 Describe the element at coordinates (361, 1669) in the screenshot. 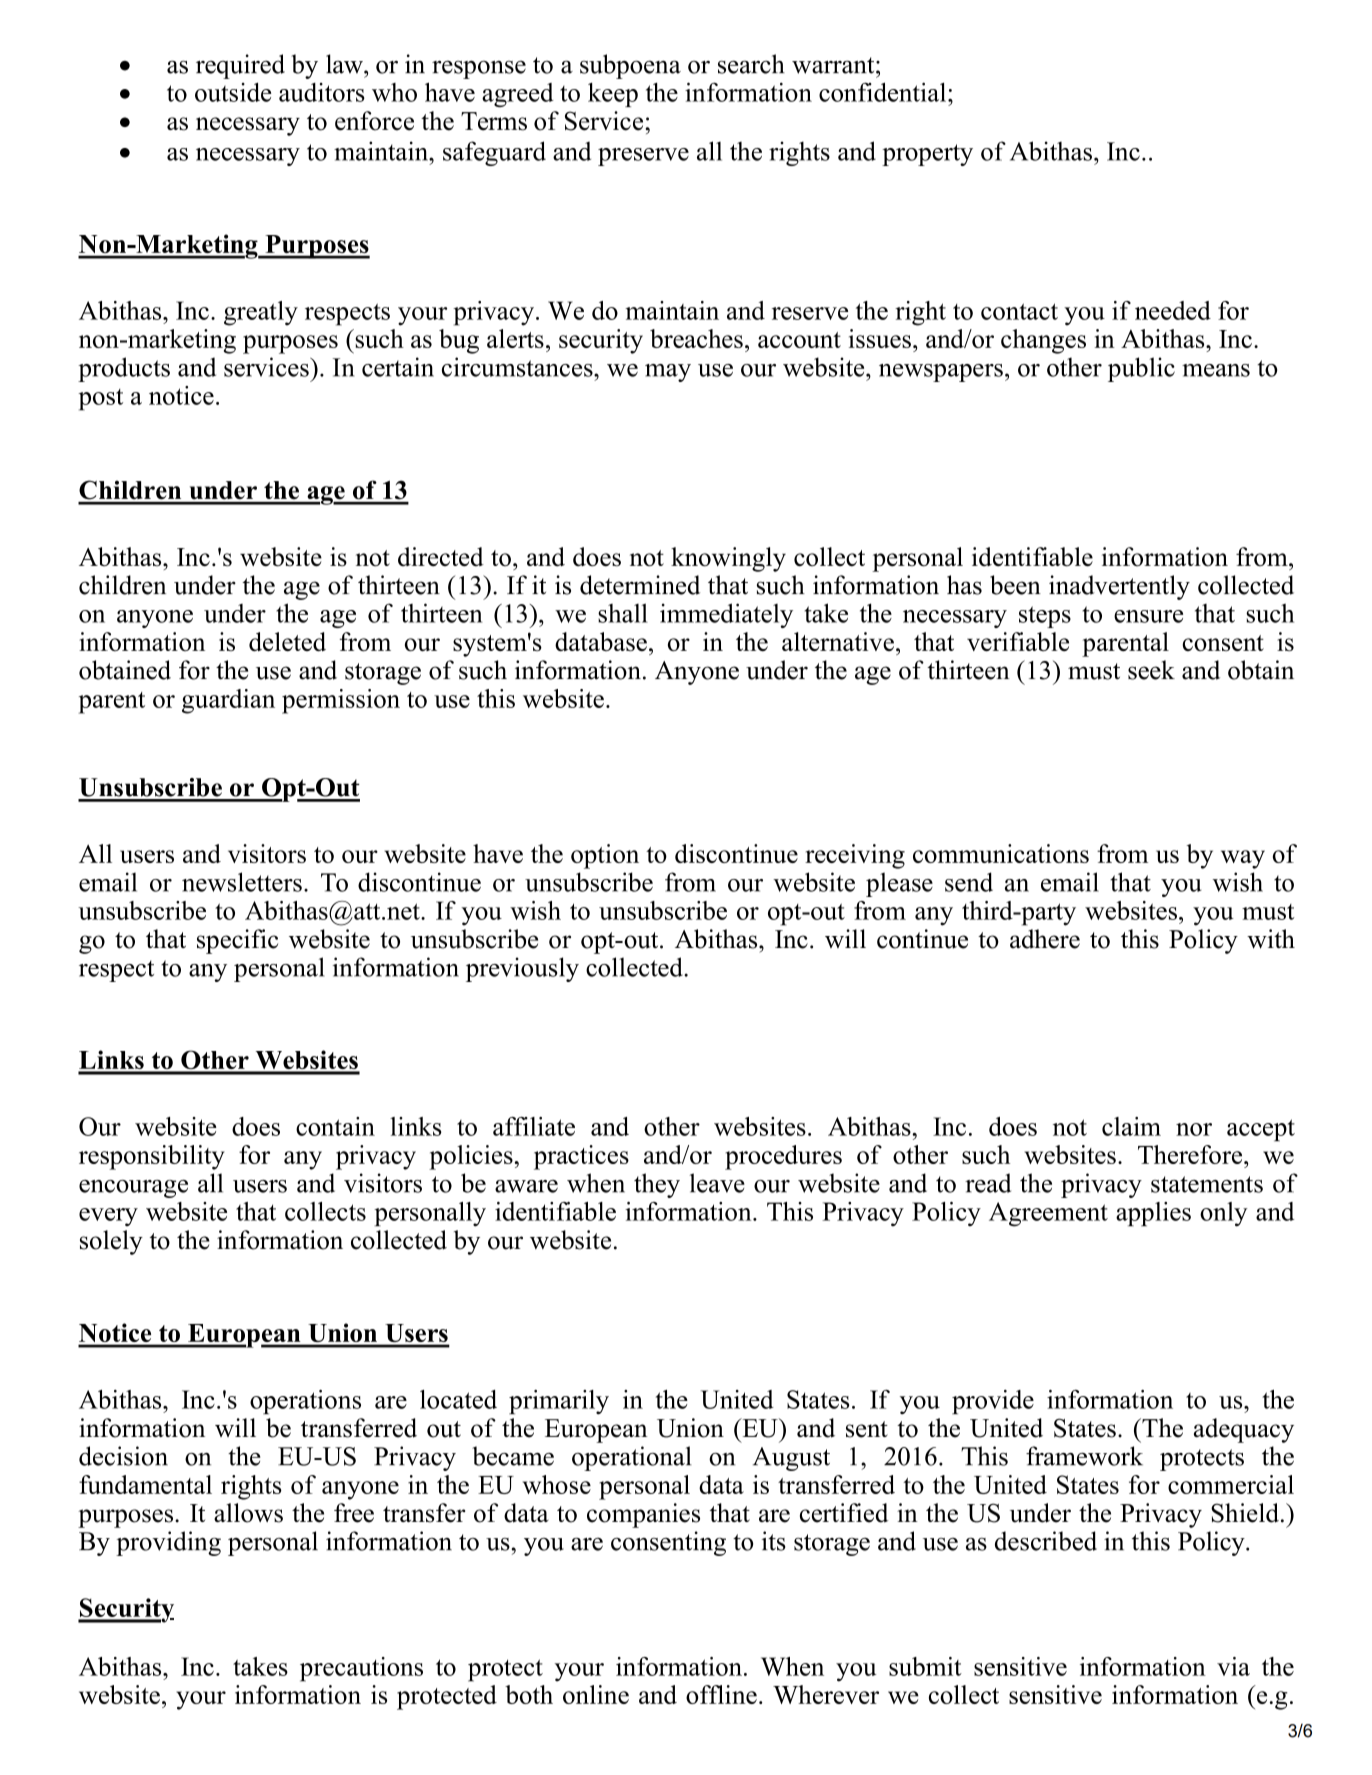

I see `precautions` at that location.
